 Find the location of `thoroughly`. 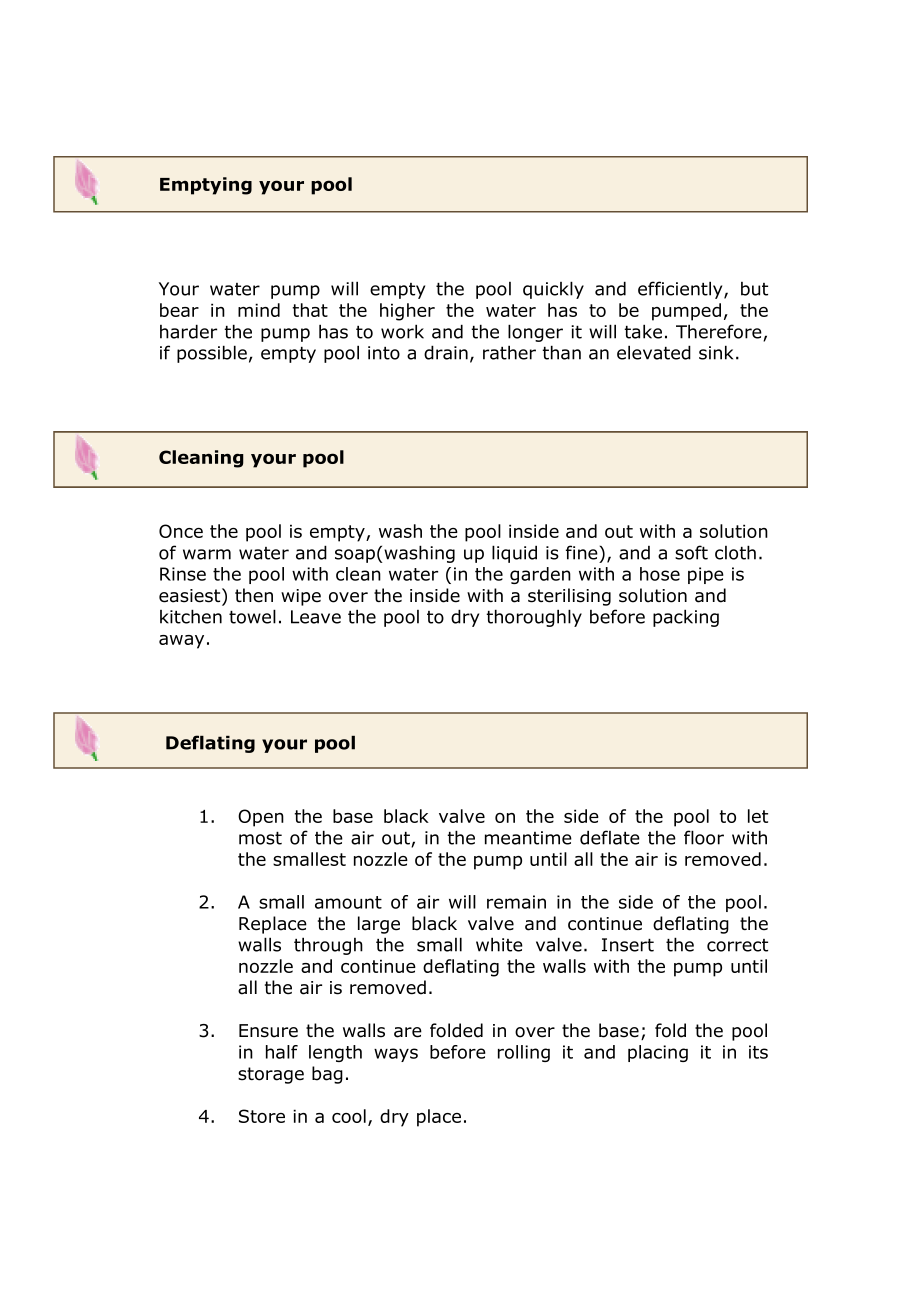

thoroughly is located at coordinates (534, 618).
